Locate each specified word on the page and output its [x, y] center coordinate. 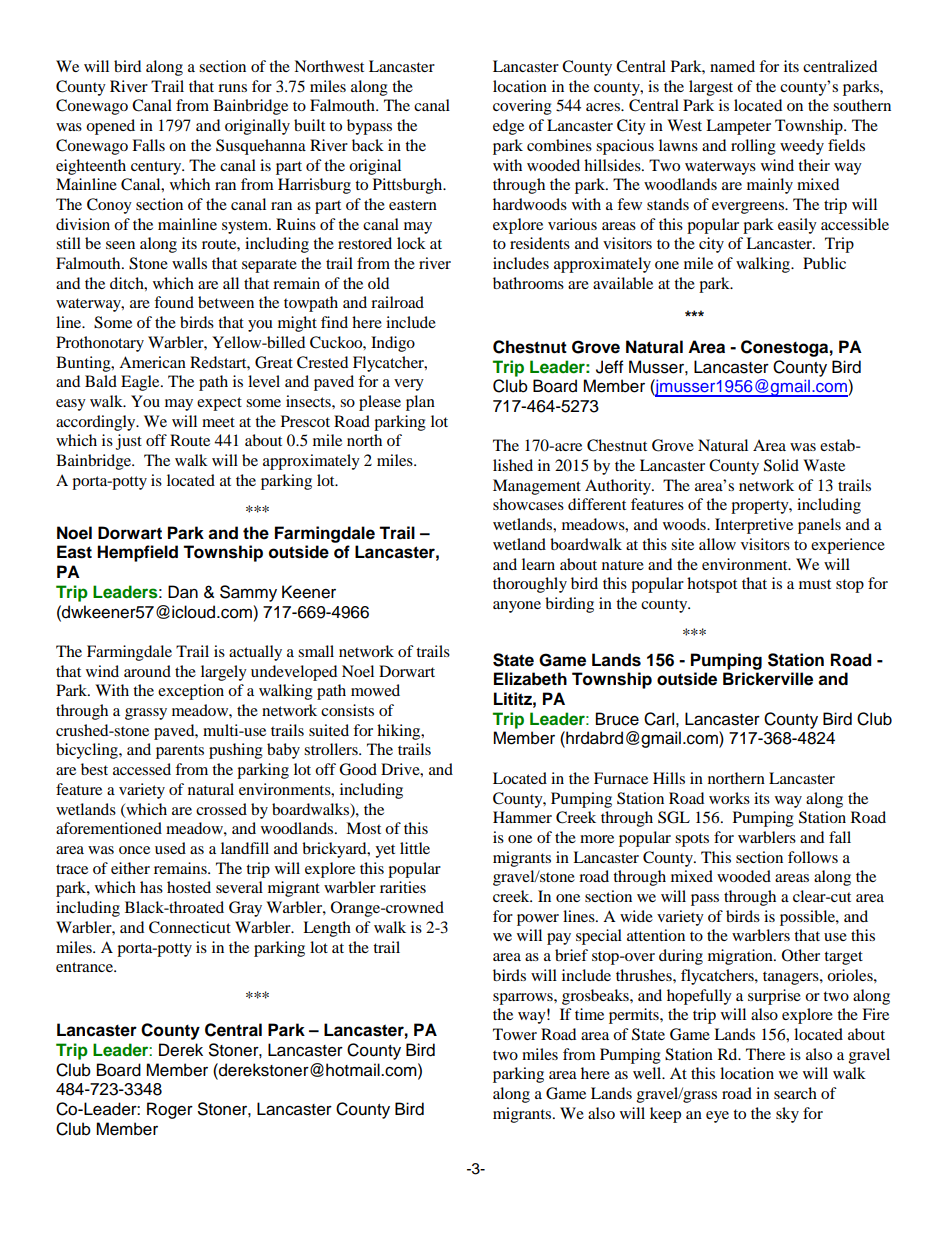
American [152, 362]
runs [232, 88]
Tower [515, 1034]
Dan [183, 592]
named [732, 66]
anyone [517, 607]
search [795, 1093]
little [415, 848]
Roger [170, 1110]
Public [824, 263]
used [170, 848]
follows [813, 857]
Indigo [393, 344]
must [815, 584]
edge [508, 127]
